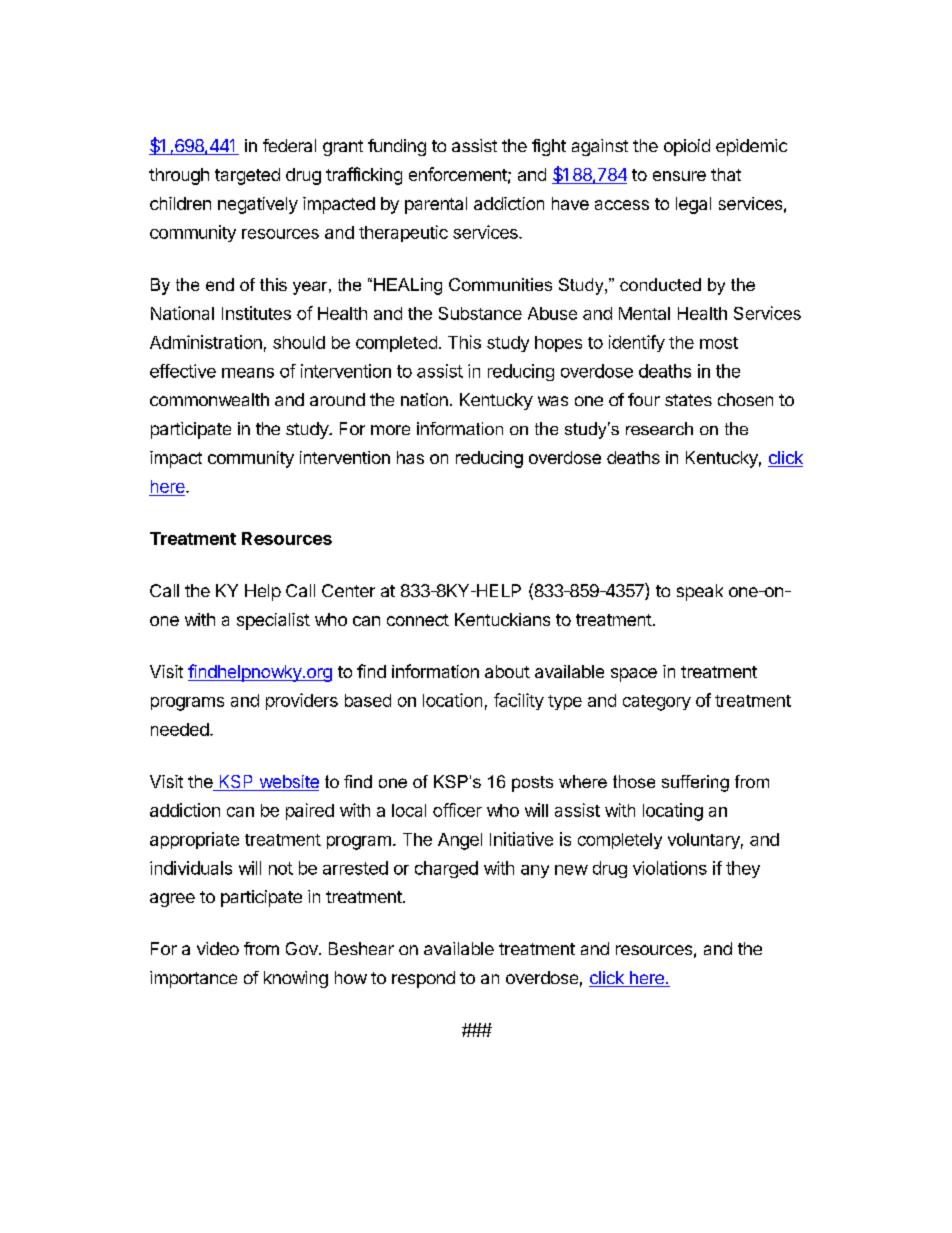 This image has height=1233, width=952. I want to click on parental, so click(436, 205).
